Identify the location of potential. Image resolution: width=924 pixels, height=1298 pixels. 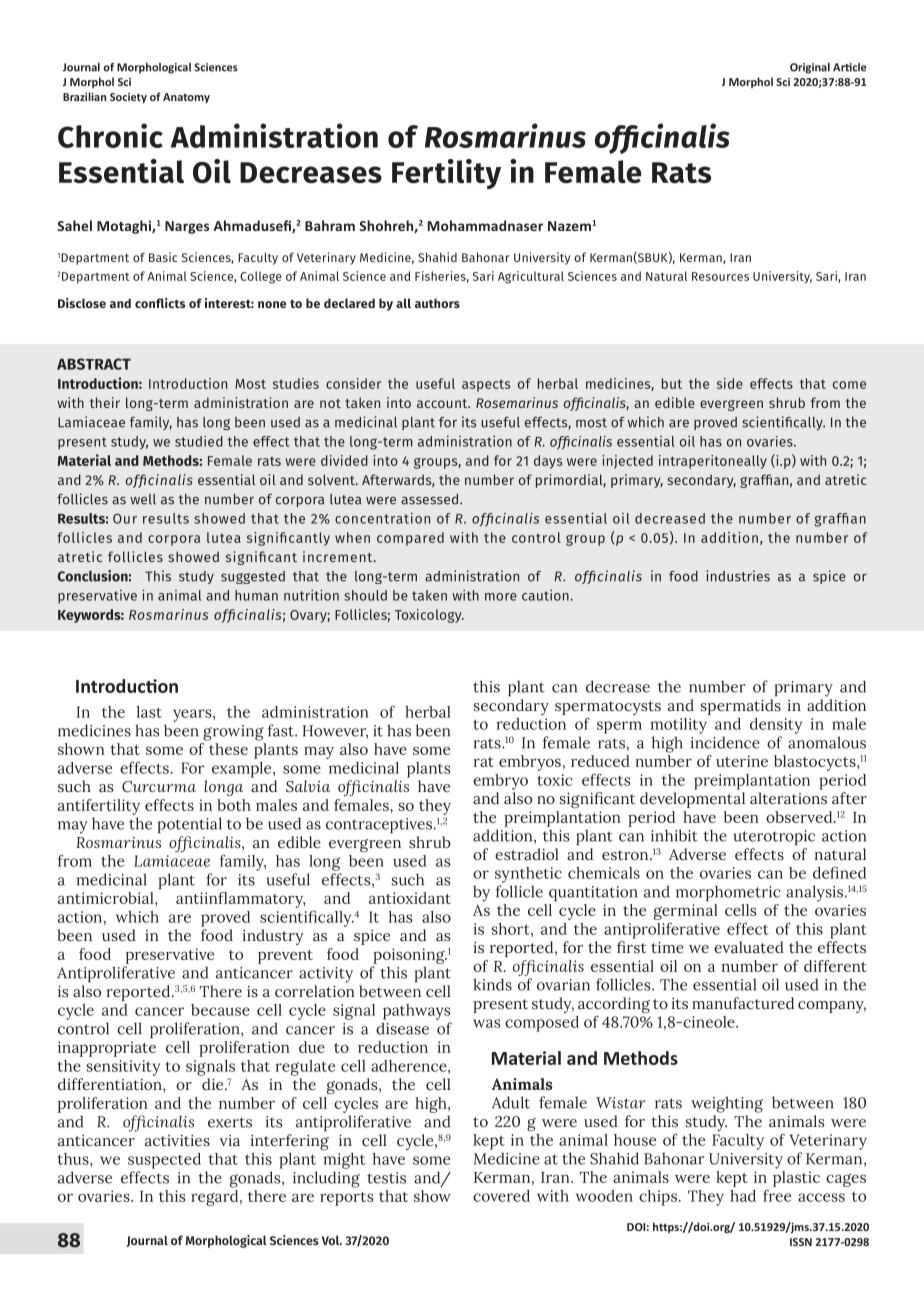
(190, 825).
